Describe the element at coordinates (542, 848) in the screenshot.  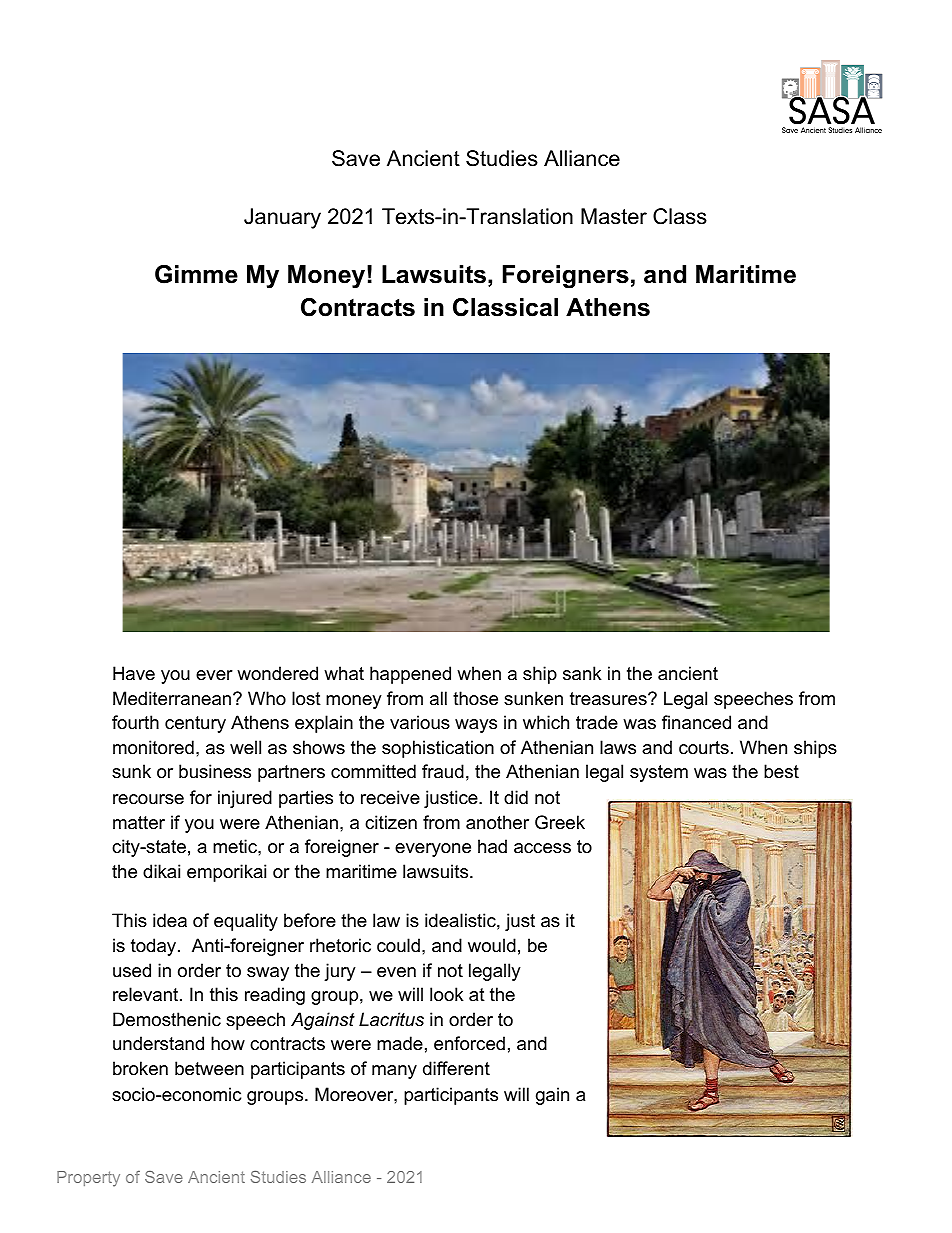
I see `access` at that location.
